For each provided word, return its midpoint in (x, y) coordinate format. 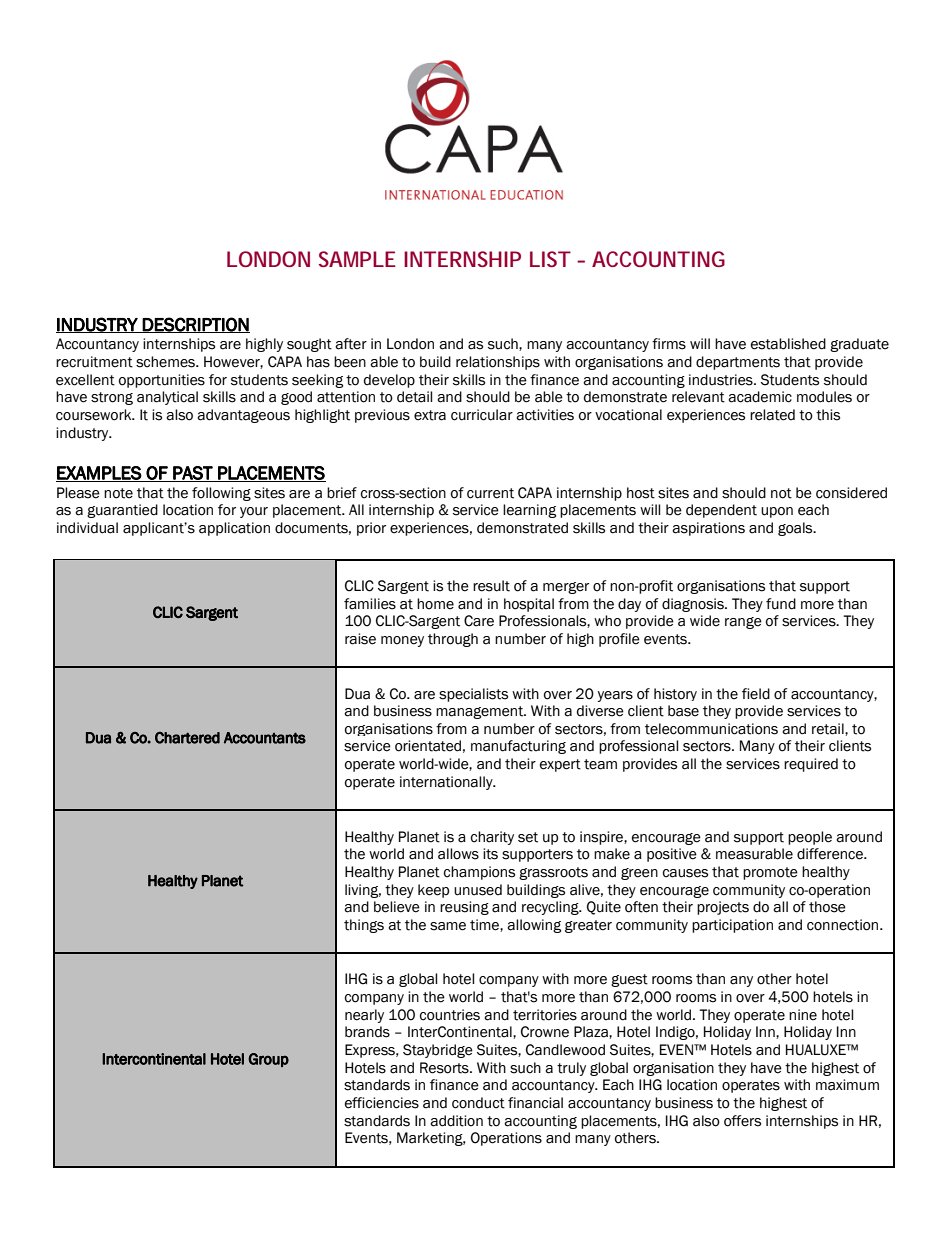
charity (492, 838)
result (491, 586)
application (234, 529)
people (810, 838)
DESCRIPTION (195, 325)
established (788, 344)
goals (796, 529)
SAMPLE (357, 259)
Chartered (187, 738)
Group (268, 1060)
